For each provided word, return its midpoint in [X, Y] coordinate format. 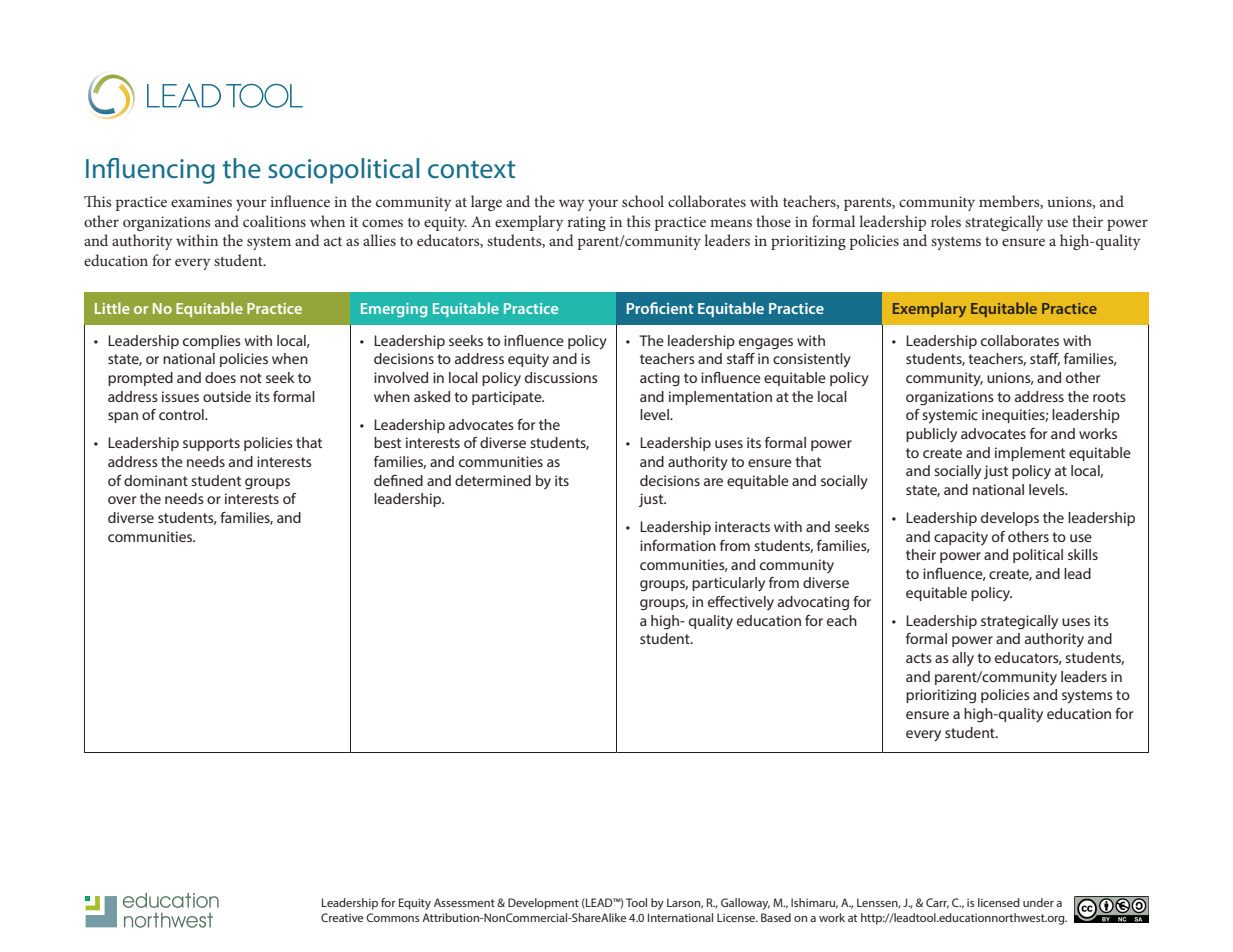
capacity [961, 538]
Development [543, 904]
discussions [561, 377]
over [122, 500]
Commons [392, 917]
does [220, 377]
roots [1109, 397]
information [678, 545]
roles [946, 221]
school [643, 201]
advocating [813, 603]
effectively [741, 603]
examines [201, 201]
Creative [342, 917]
